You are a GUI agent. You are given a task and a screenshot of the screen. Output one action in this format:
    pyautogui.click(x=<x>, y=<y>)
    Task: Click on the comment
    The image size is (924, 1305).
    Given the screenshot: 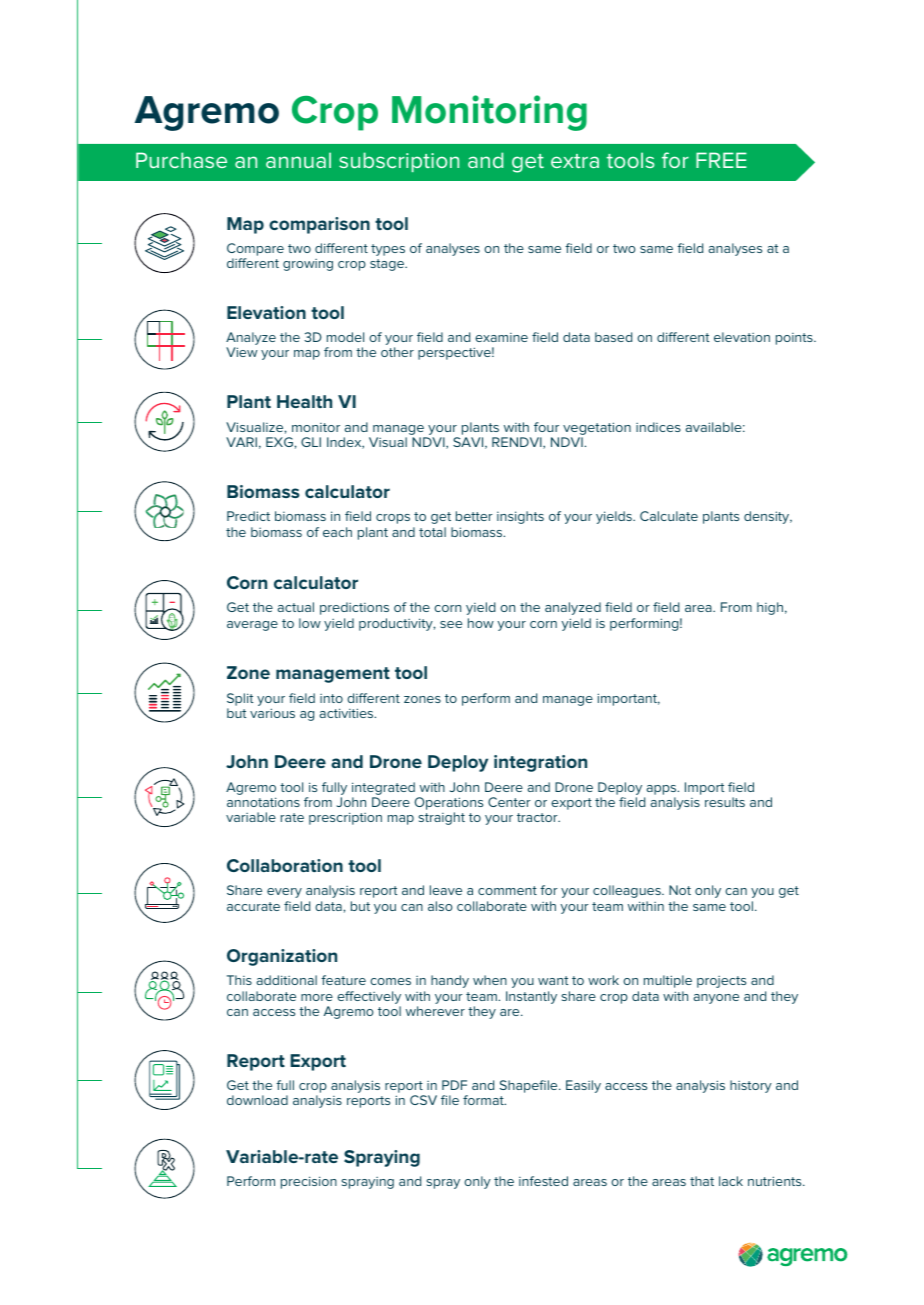 What is the action you would take?
    pyautogui.click(x=507, y=890)
